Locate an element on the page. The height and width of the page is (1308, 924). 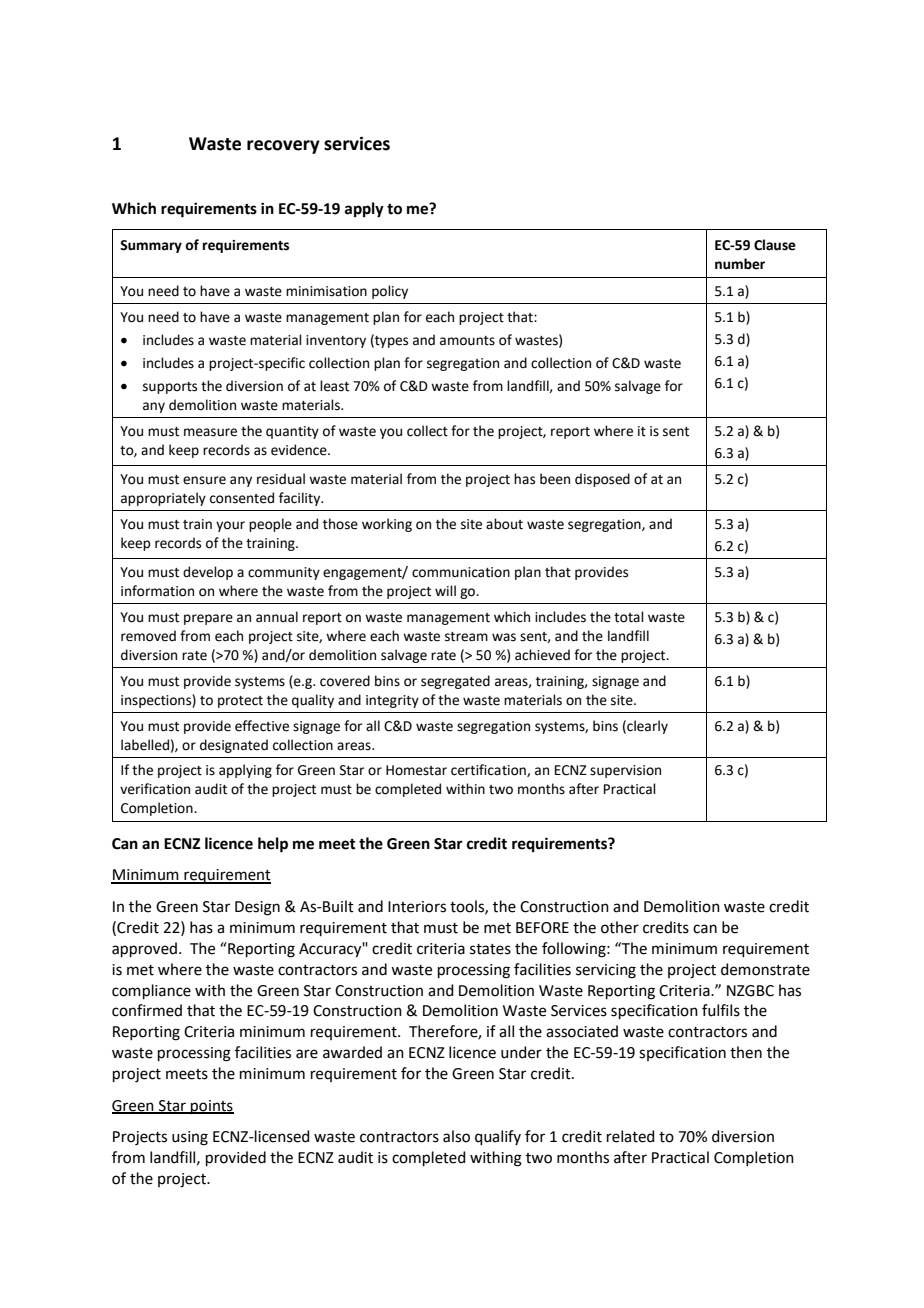
points is located at coordinates (211, 1107).
